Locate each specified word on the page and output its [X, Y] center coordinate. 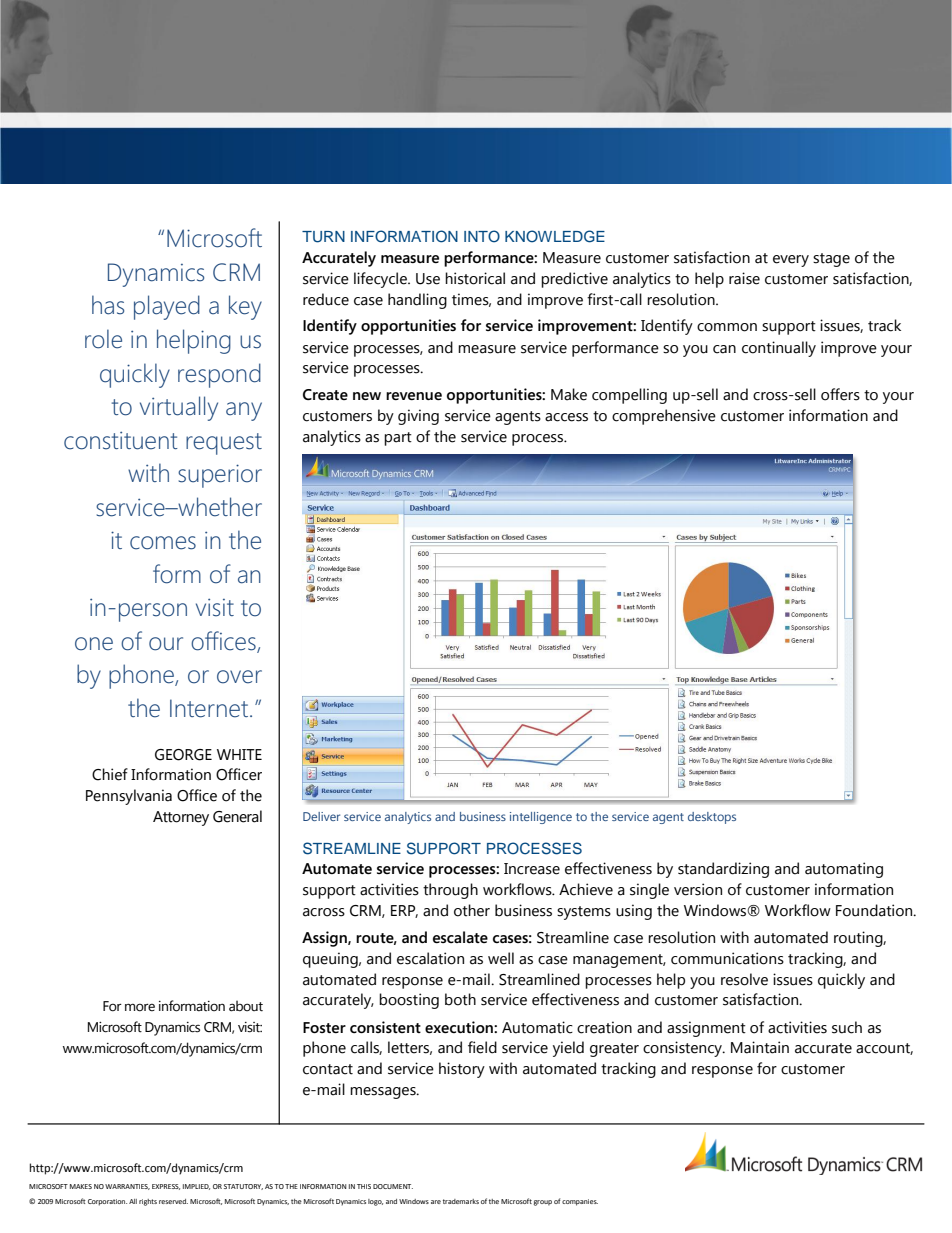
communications [727, 958]
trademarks [461, 1201]
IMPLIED [196, 1187]
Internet [209, 708]
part [398, 439]
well [501, 958]
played [167, 307]
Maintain [760, 1047]
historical [475, 278]
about [246, 1006]
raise [744, 278]
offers [840, 394]
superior [220, 476]
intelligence [541, 818]
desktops [712, 818]
